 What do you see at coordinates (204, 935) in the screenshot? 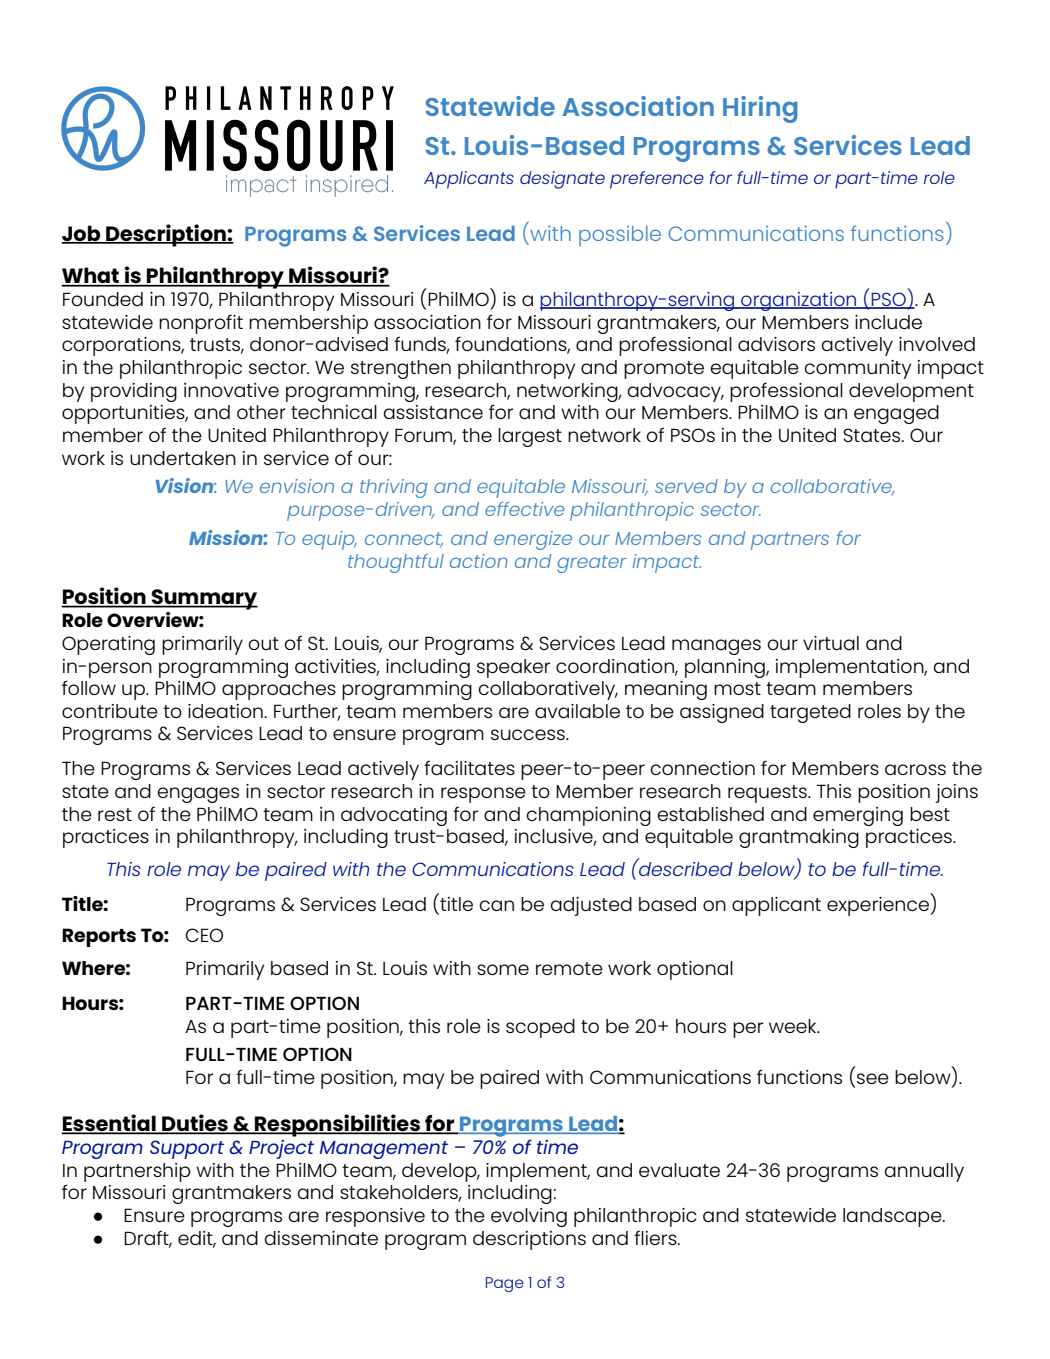
I see `CEO` at bounding box center [204, 935].
